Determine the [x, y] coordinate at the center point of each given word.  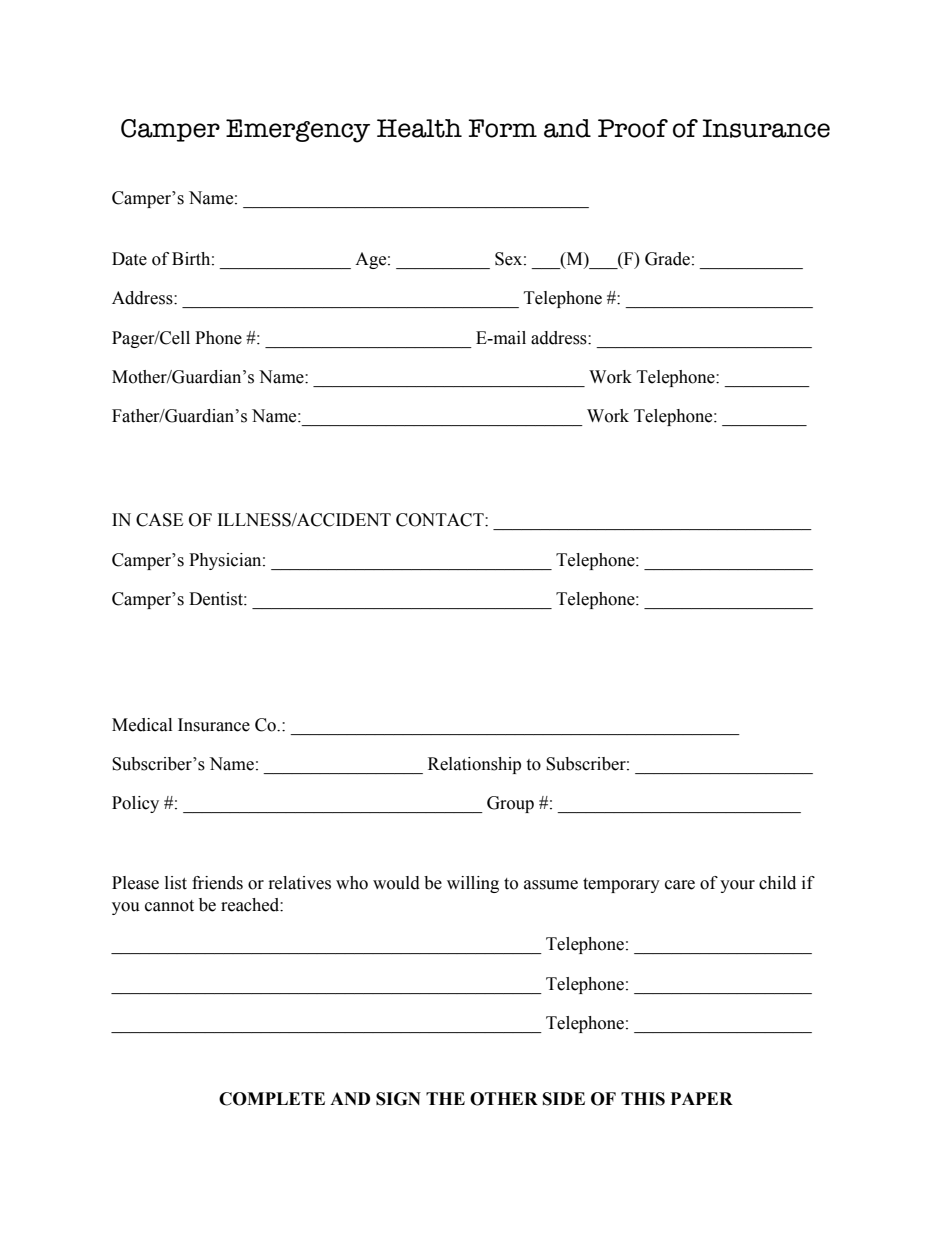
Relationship [474, 765]
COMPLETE [272, 1099]
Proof [633, 128]
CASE [159, 520]
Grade [667, 259]
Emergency [298, 131]
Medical [142, 725]
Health [419, 128]
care [680, 885]
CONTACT [441, 520]
